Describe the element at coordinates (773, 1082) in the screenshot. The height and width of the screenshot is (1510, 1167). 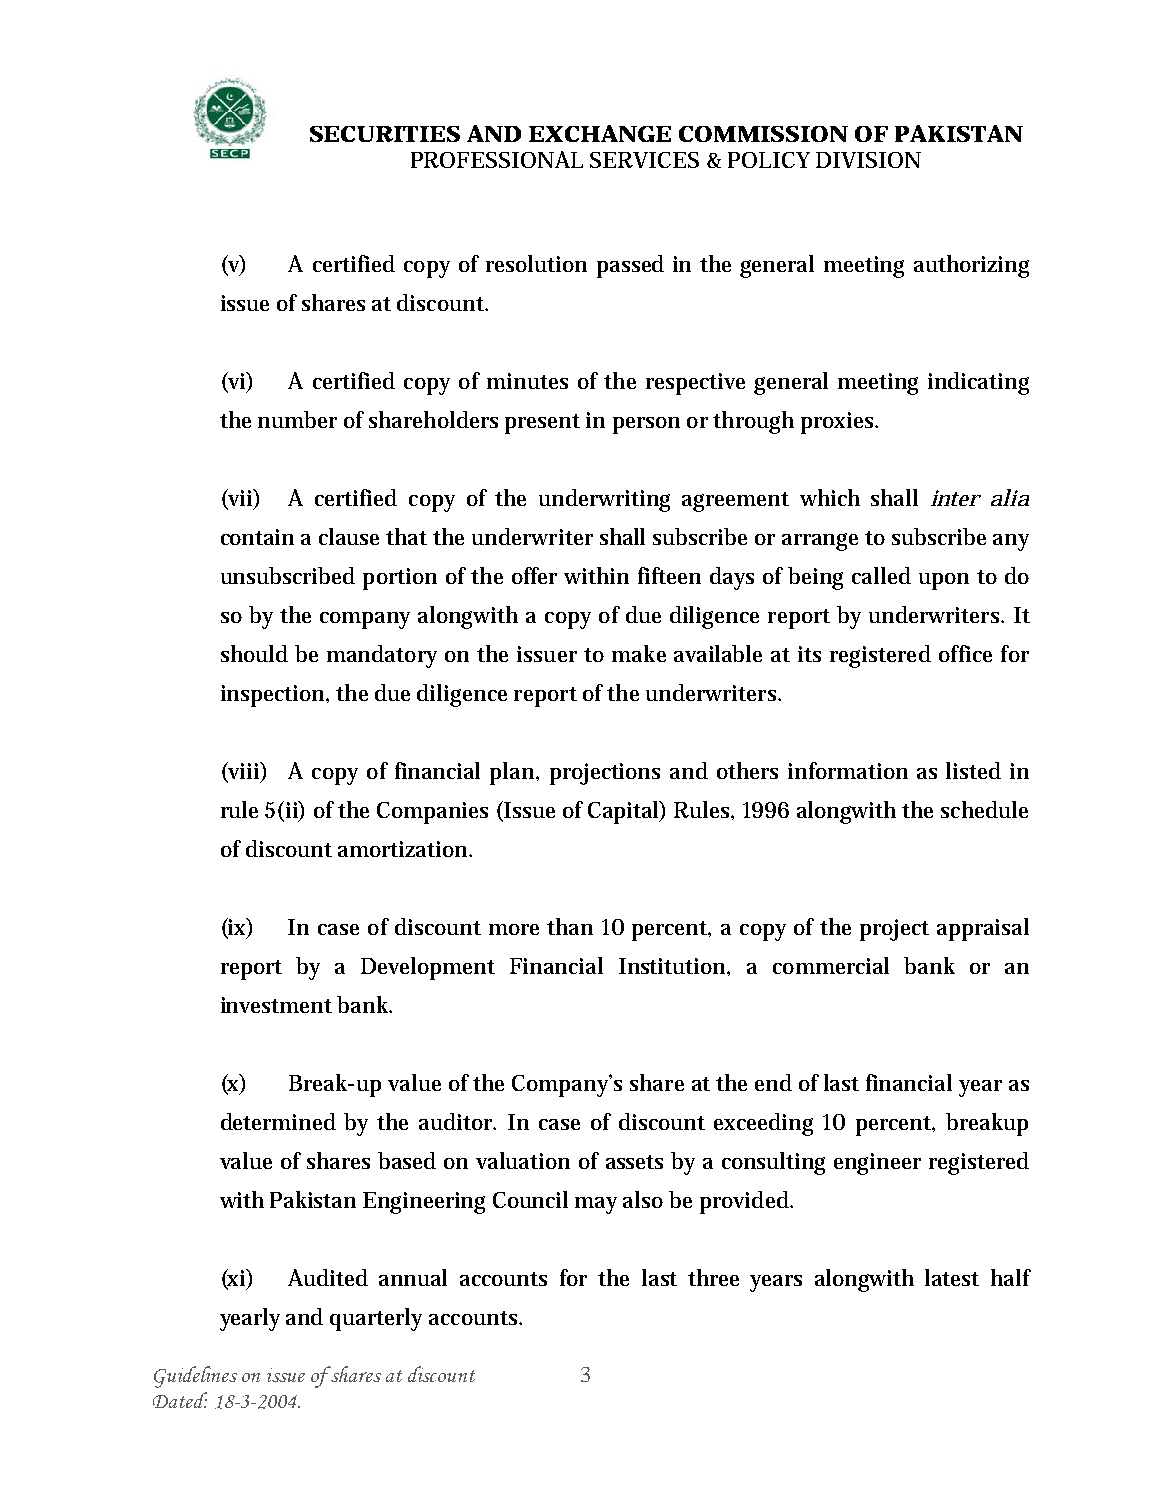
I see `end` at that location.
